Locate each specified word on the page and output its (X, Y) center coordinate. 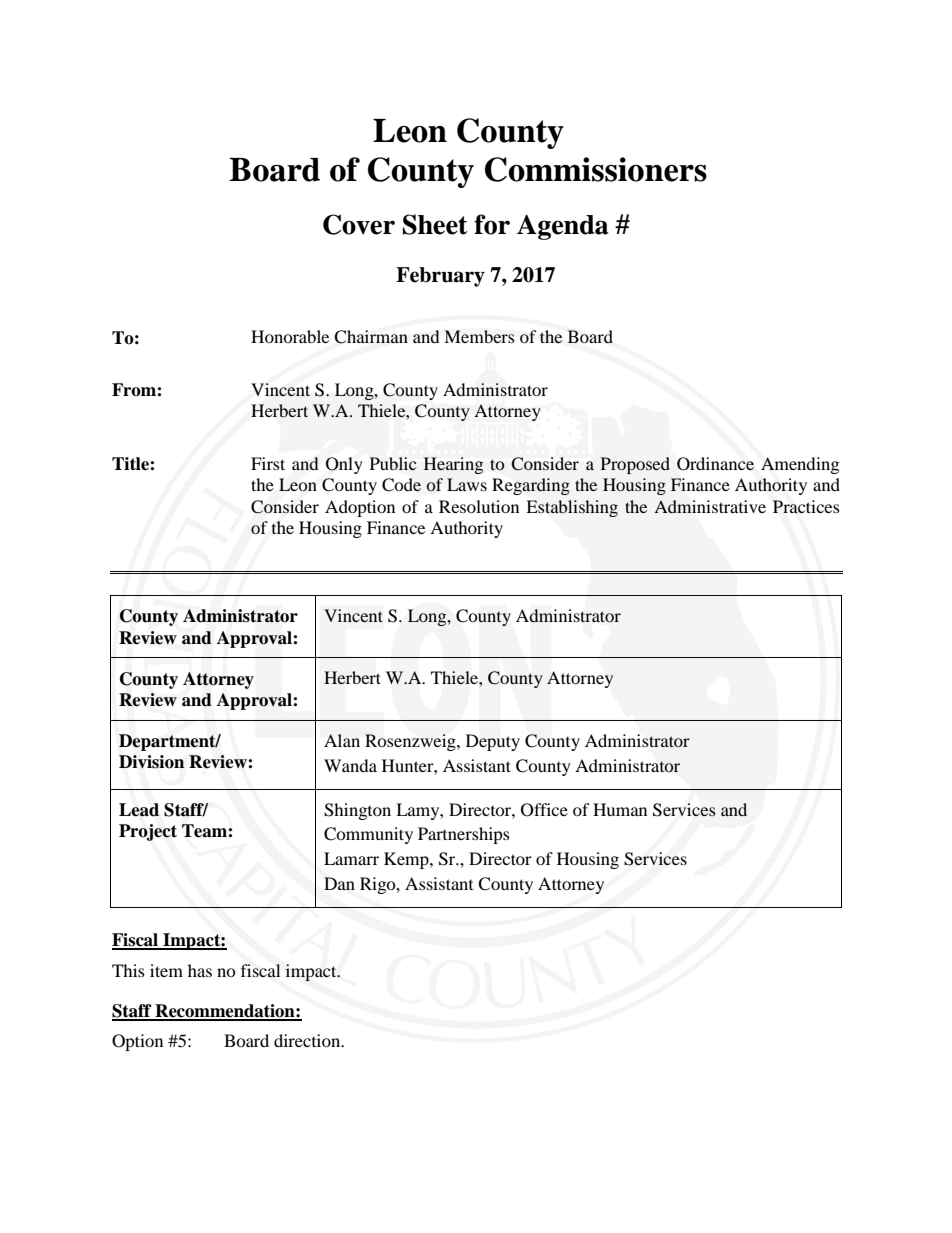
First (268, 463)
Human (620, 809)
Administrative (710, 507)
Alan (342, 740)
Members (479, 336)
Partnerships (464, 835)
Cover (359, 224)
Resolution (479, 506)
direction (308, 1040)
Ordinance (715, 464)
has (200, 970)
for (492, 224)
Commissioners (596, 169)
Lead (139, 810)
